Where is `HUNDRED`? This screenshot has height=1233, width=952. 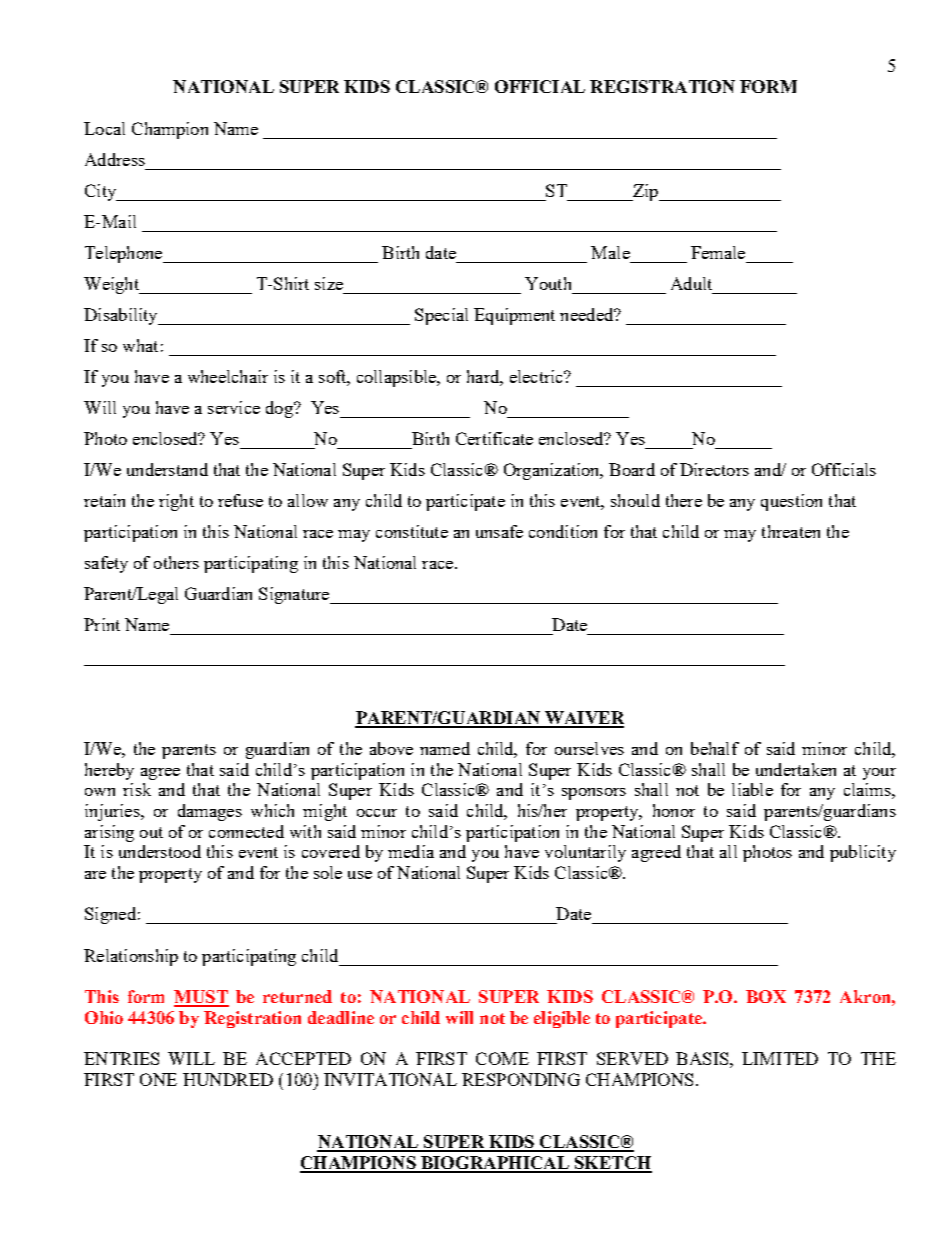 HUNDRED is located at coordinates (228, 1079).
